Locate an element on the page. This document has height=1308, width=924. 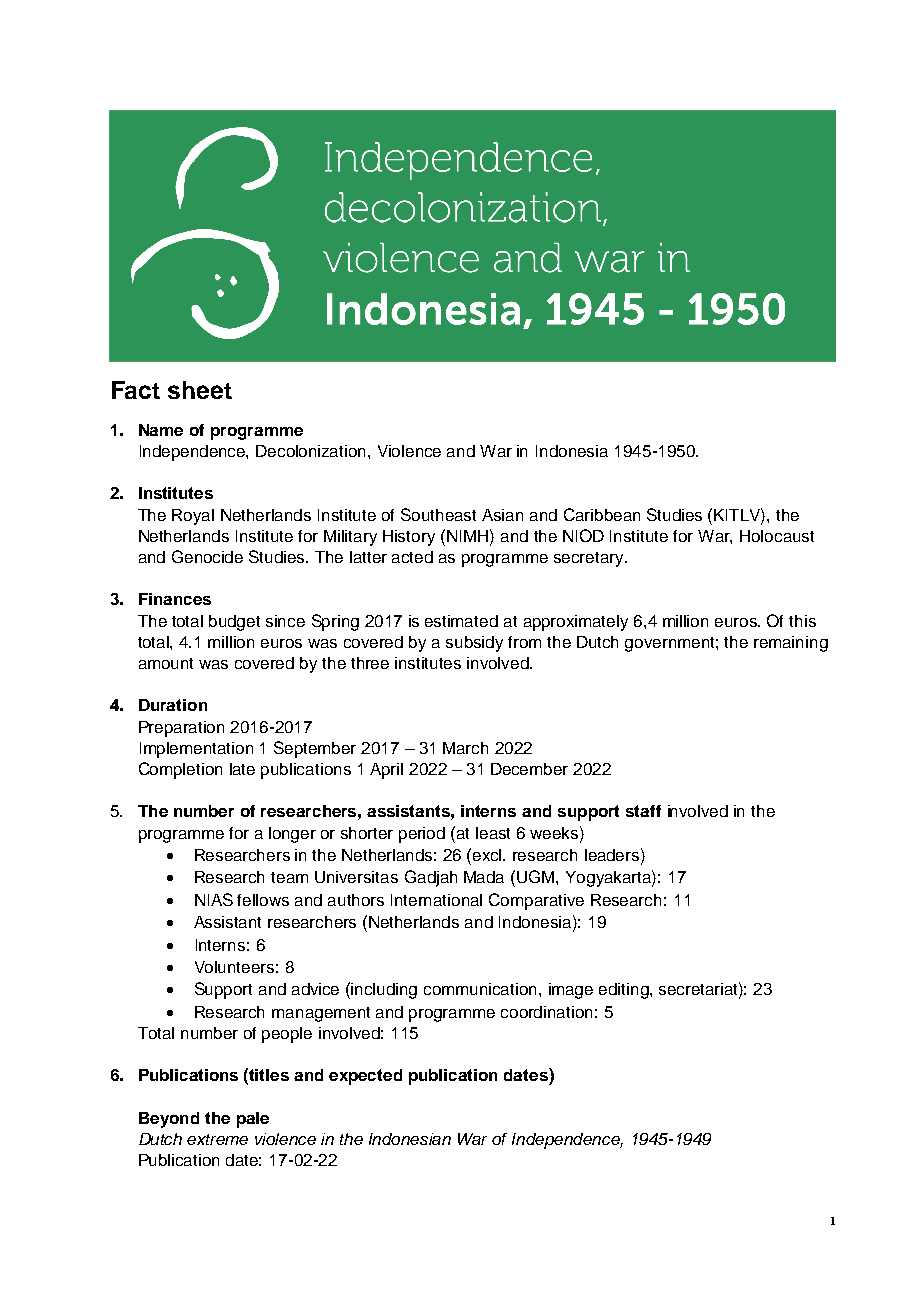
estimated is located at coordinates (461, 621).
